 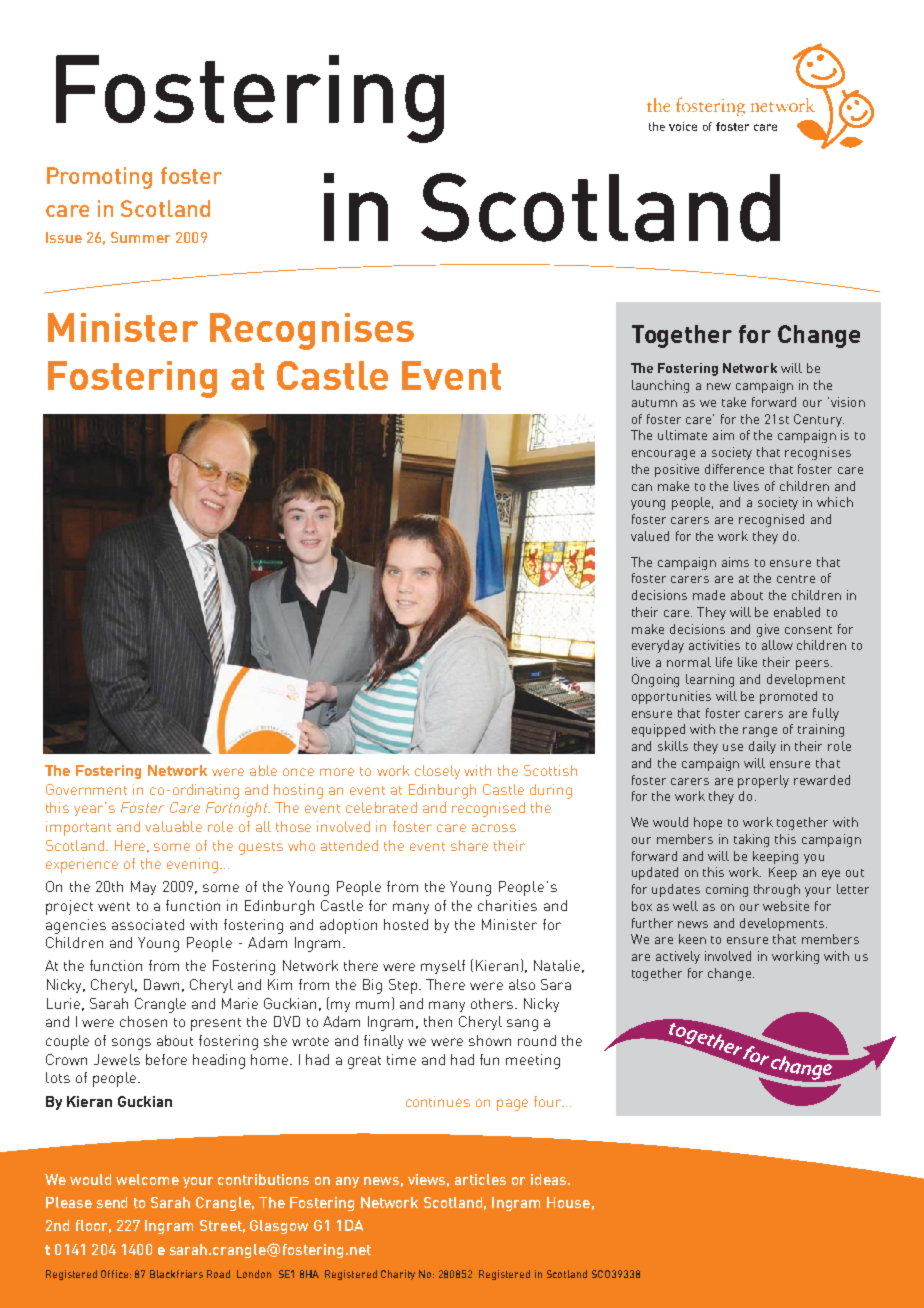 What do you see at coordinates (660, 386) in the screenshot?
I see `launching` at bounding box center [660, 386].
